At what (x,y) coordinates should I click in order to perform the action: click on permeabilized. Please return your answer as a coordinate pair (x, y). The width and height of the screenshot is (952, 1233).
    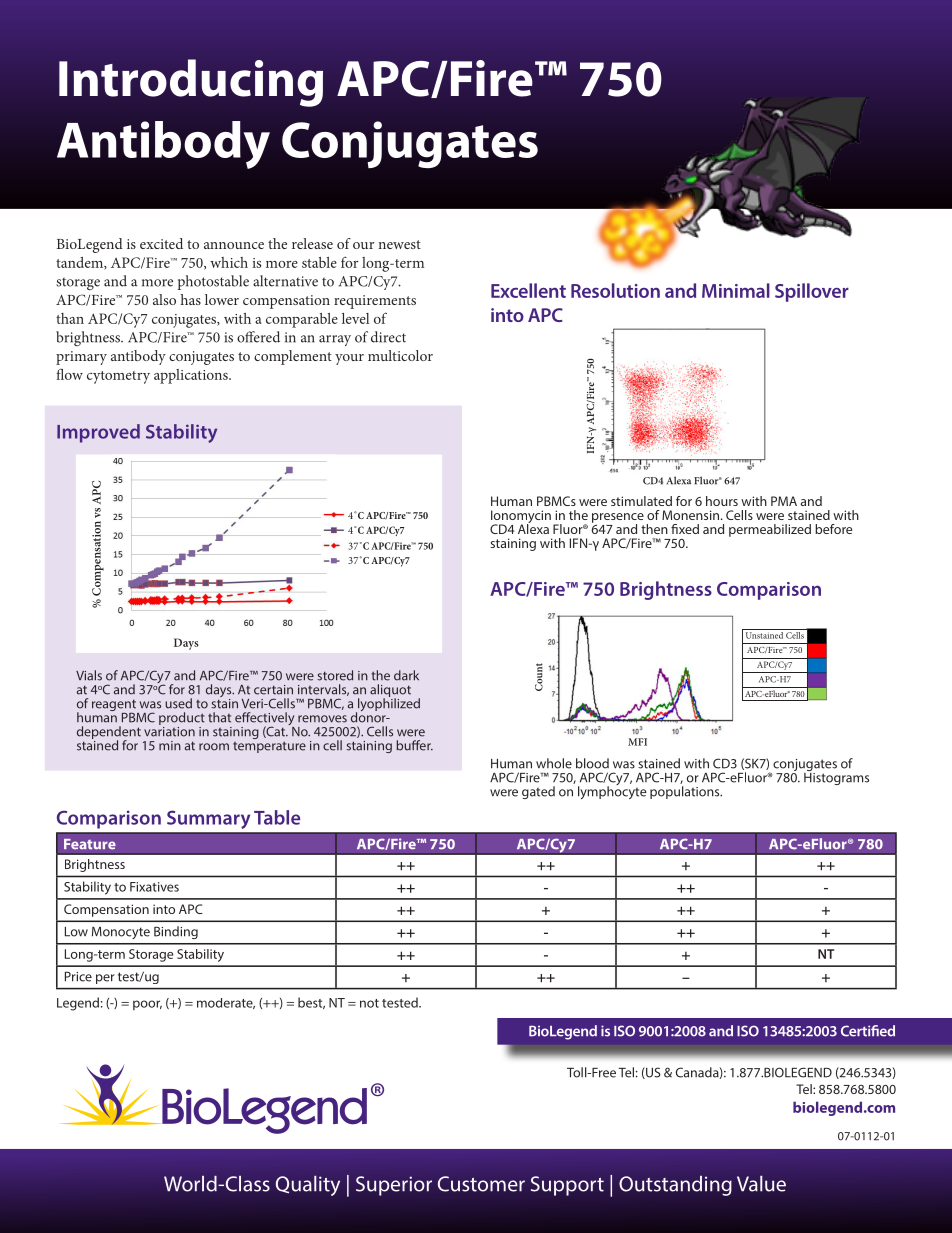
    Looking at the image, I should click on (770, 530).
